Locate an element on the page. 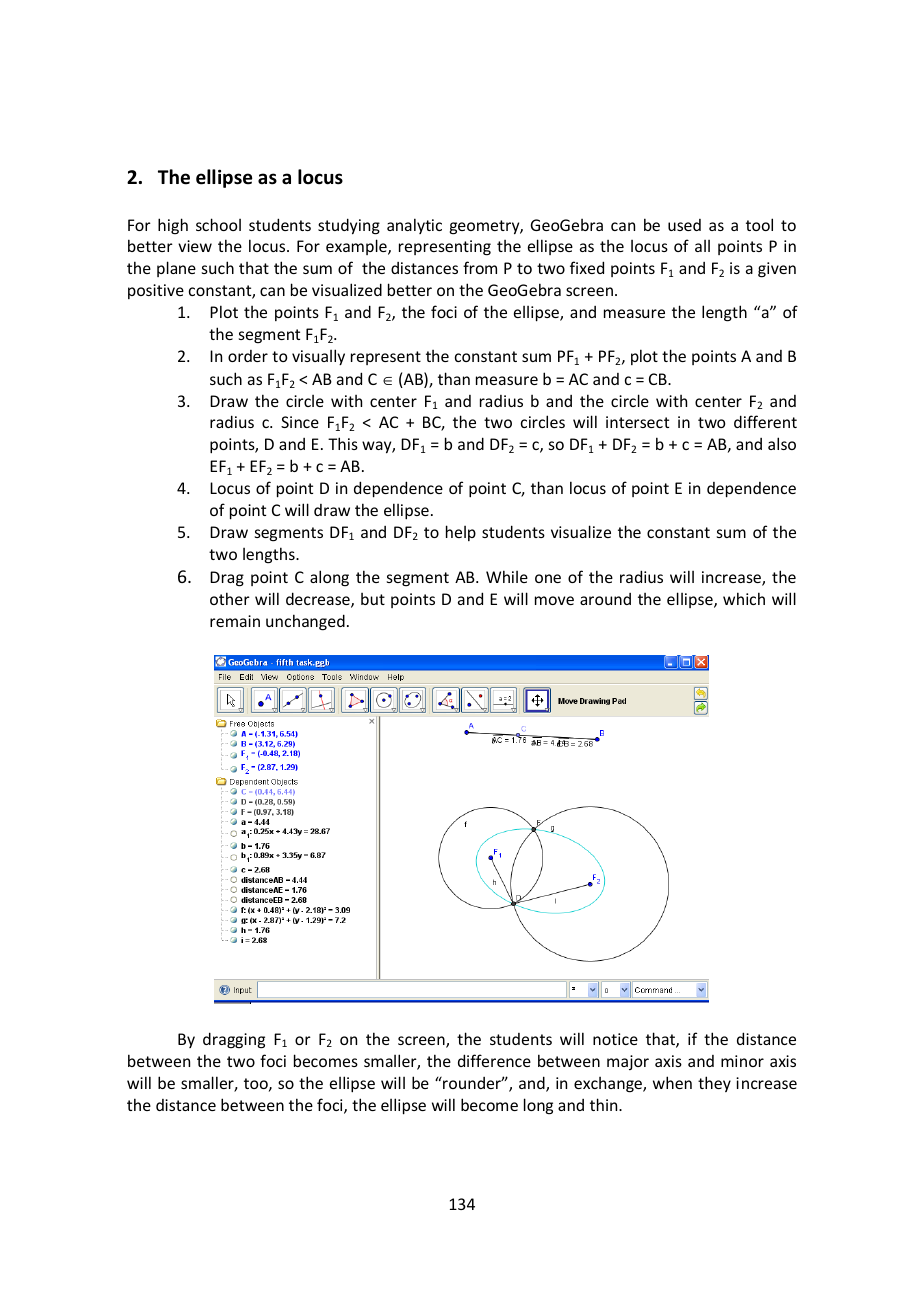 This image has height=1305, width=924. difference is located at coordinates (494, 1060).
